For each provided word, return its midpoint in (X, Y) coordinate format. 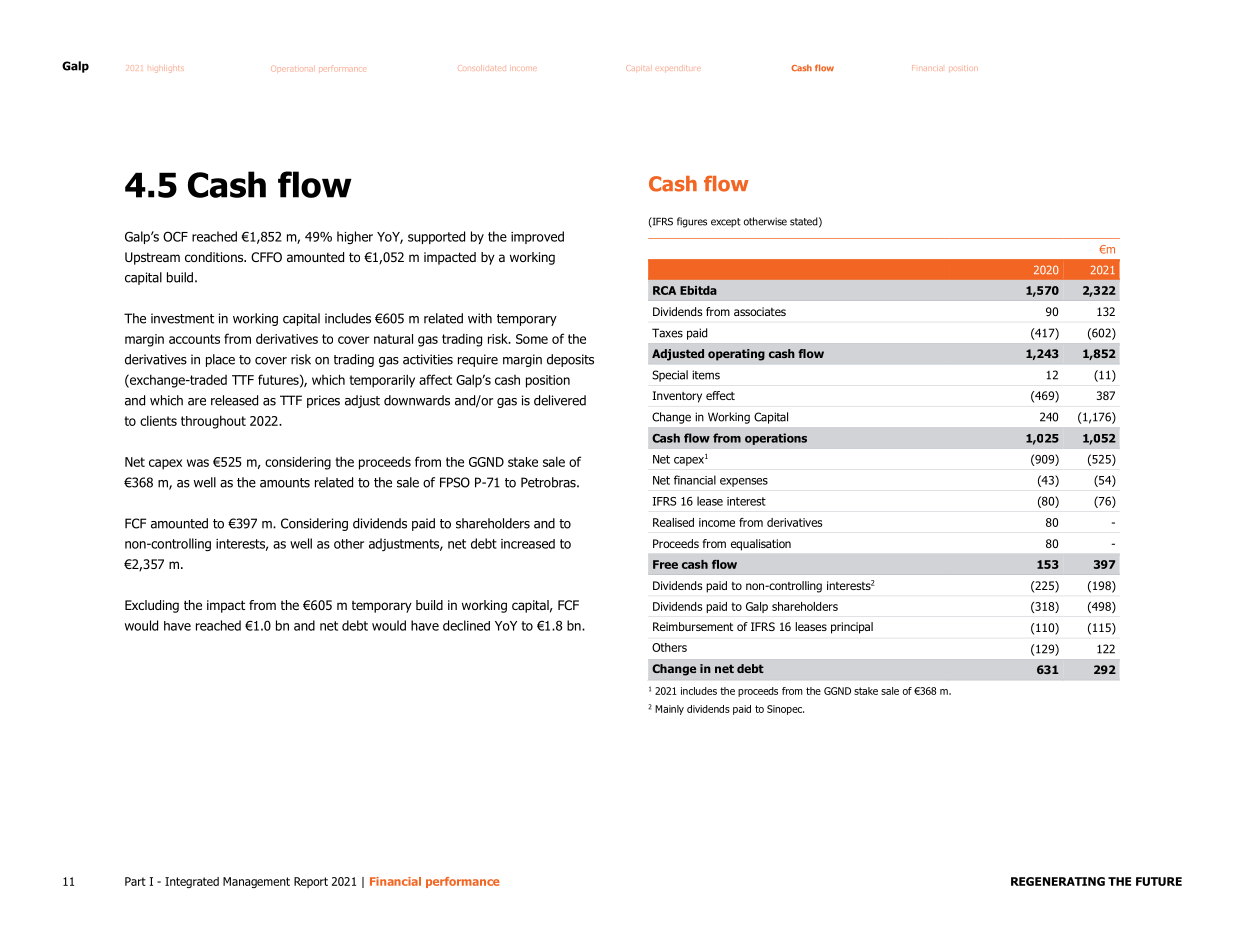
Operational (292, 69)
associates (760, 311)
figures (692, 222)
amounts (285, 483)
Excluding (152, 606)
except (726, 223)
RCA (664, 290)
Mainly (669, 710)
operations (776, 439)
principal (852, 628)
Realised (673, 522)
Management (256, 882)
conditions (215, 257)
